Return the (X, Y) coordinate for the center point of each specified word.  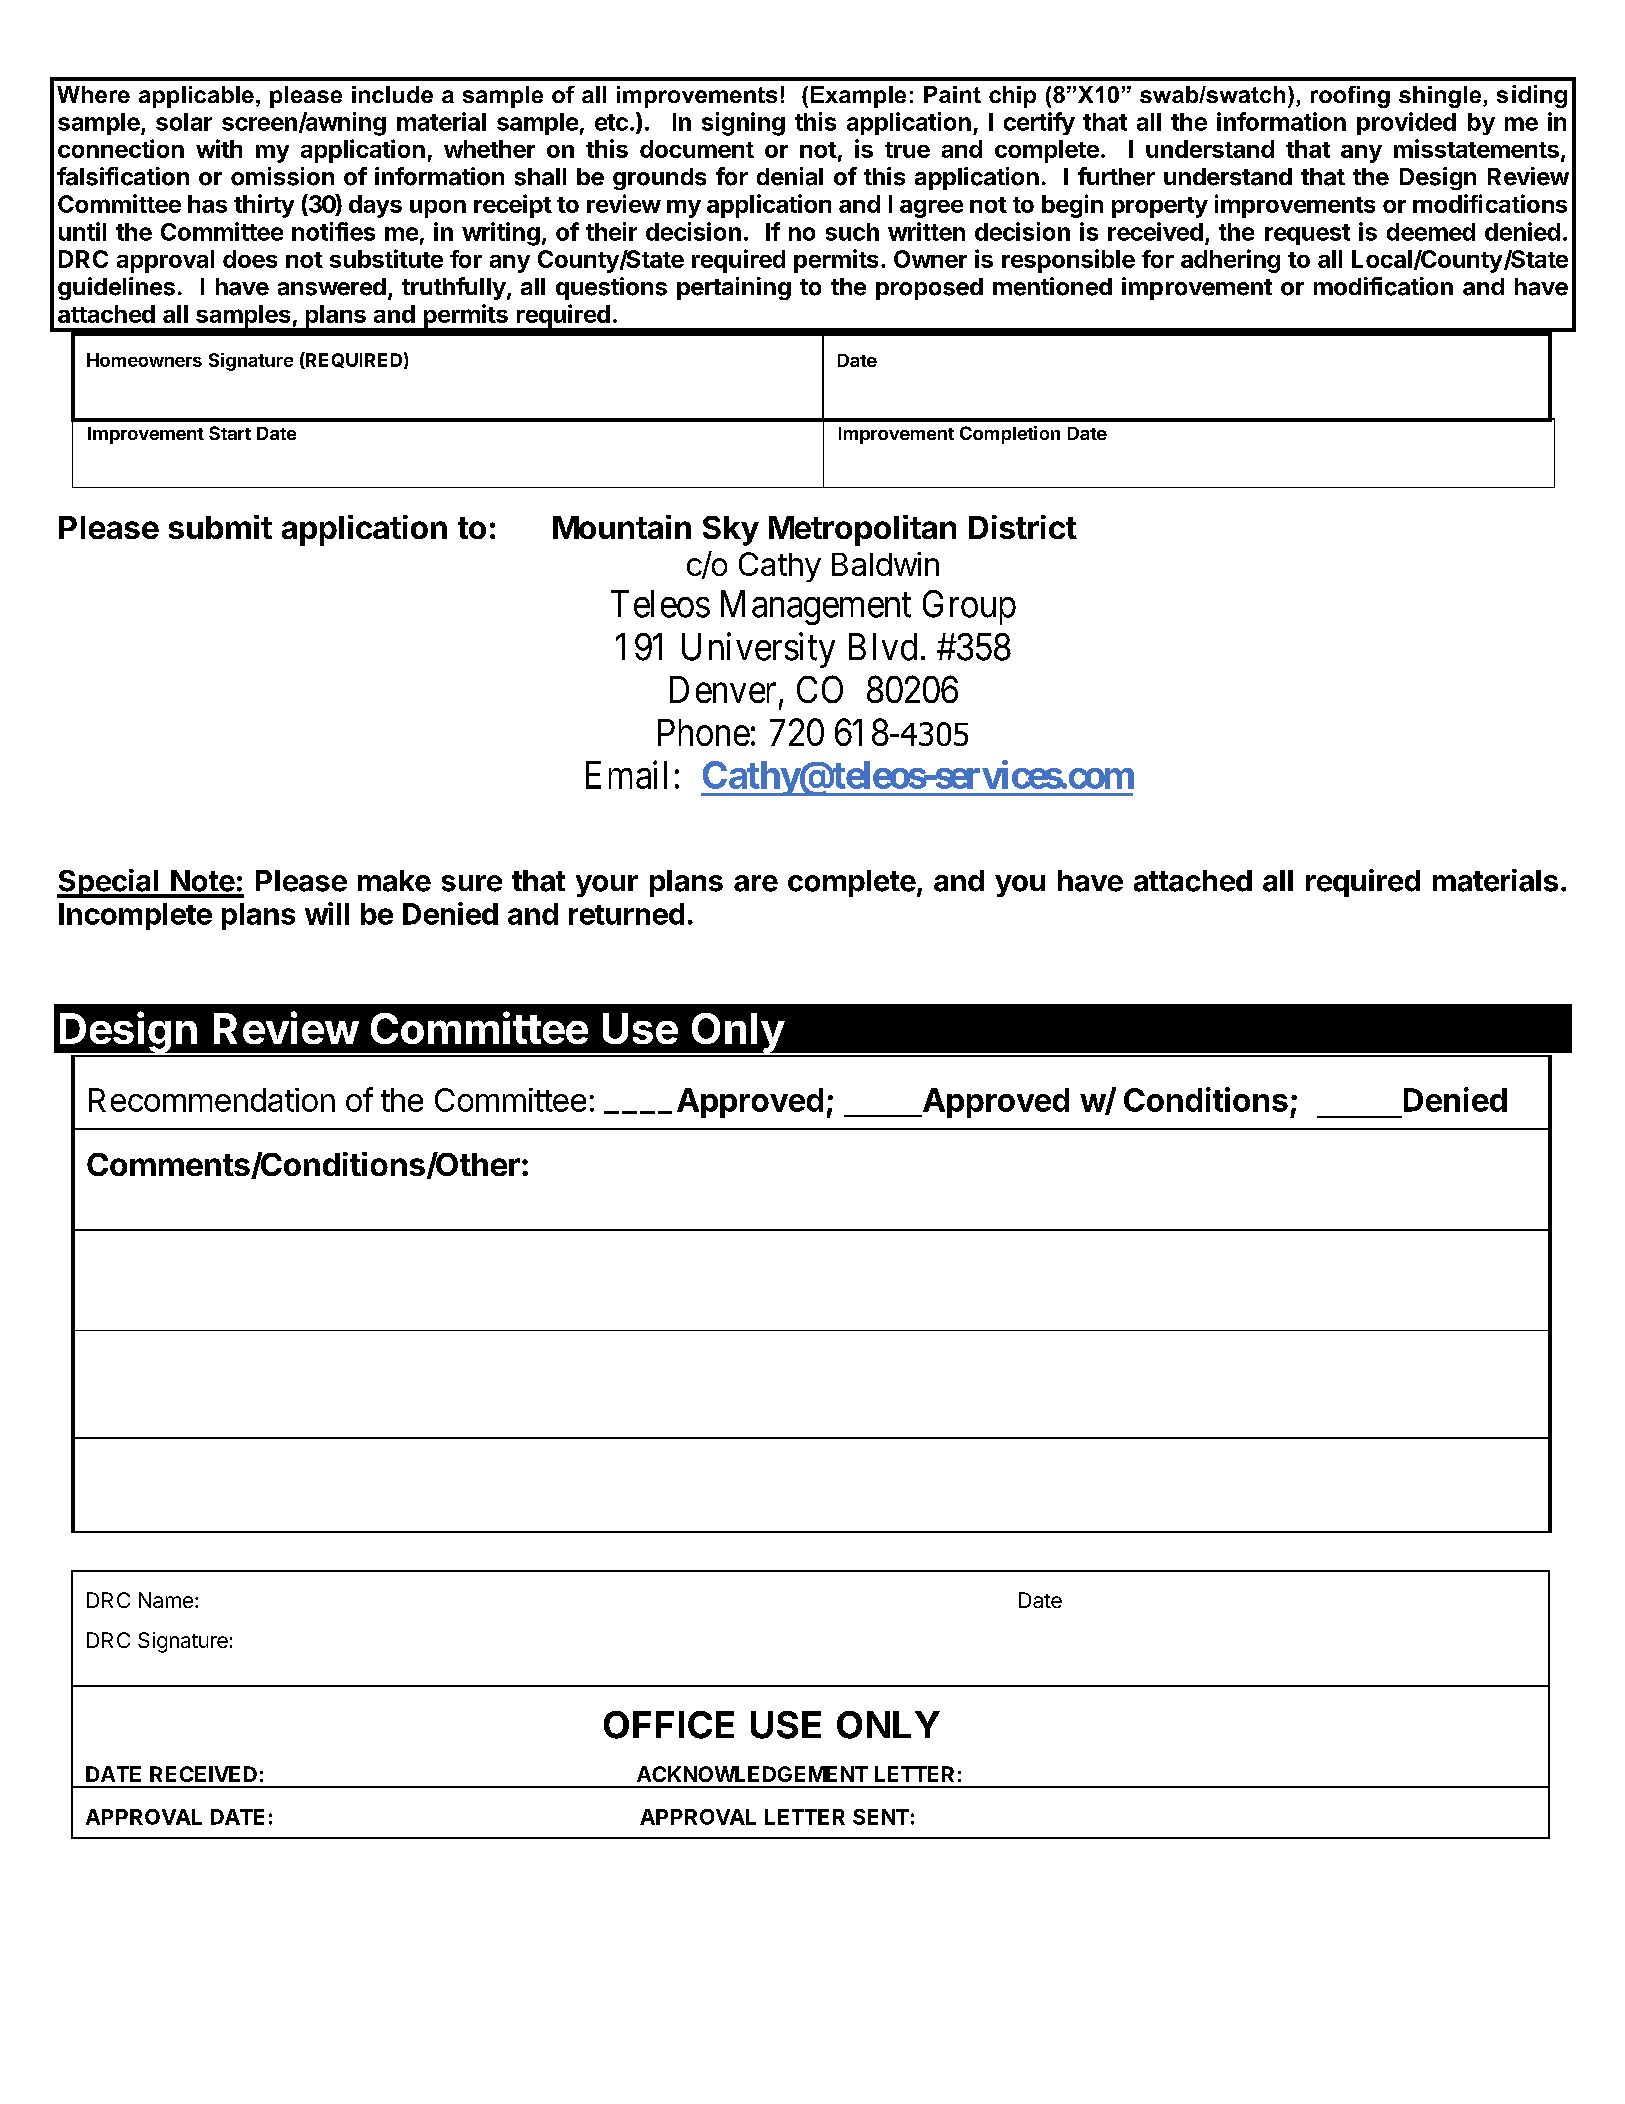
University (758, 650)
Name (166, 1600)
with (219, 148)
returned (626, 914)
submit (220, 527)
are (756, 883)
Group (969, 607)
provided (1406, 123)
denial (790, 176)
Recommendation (212, 1100)
